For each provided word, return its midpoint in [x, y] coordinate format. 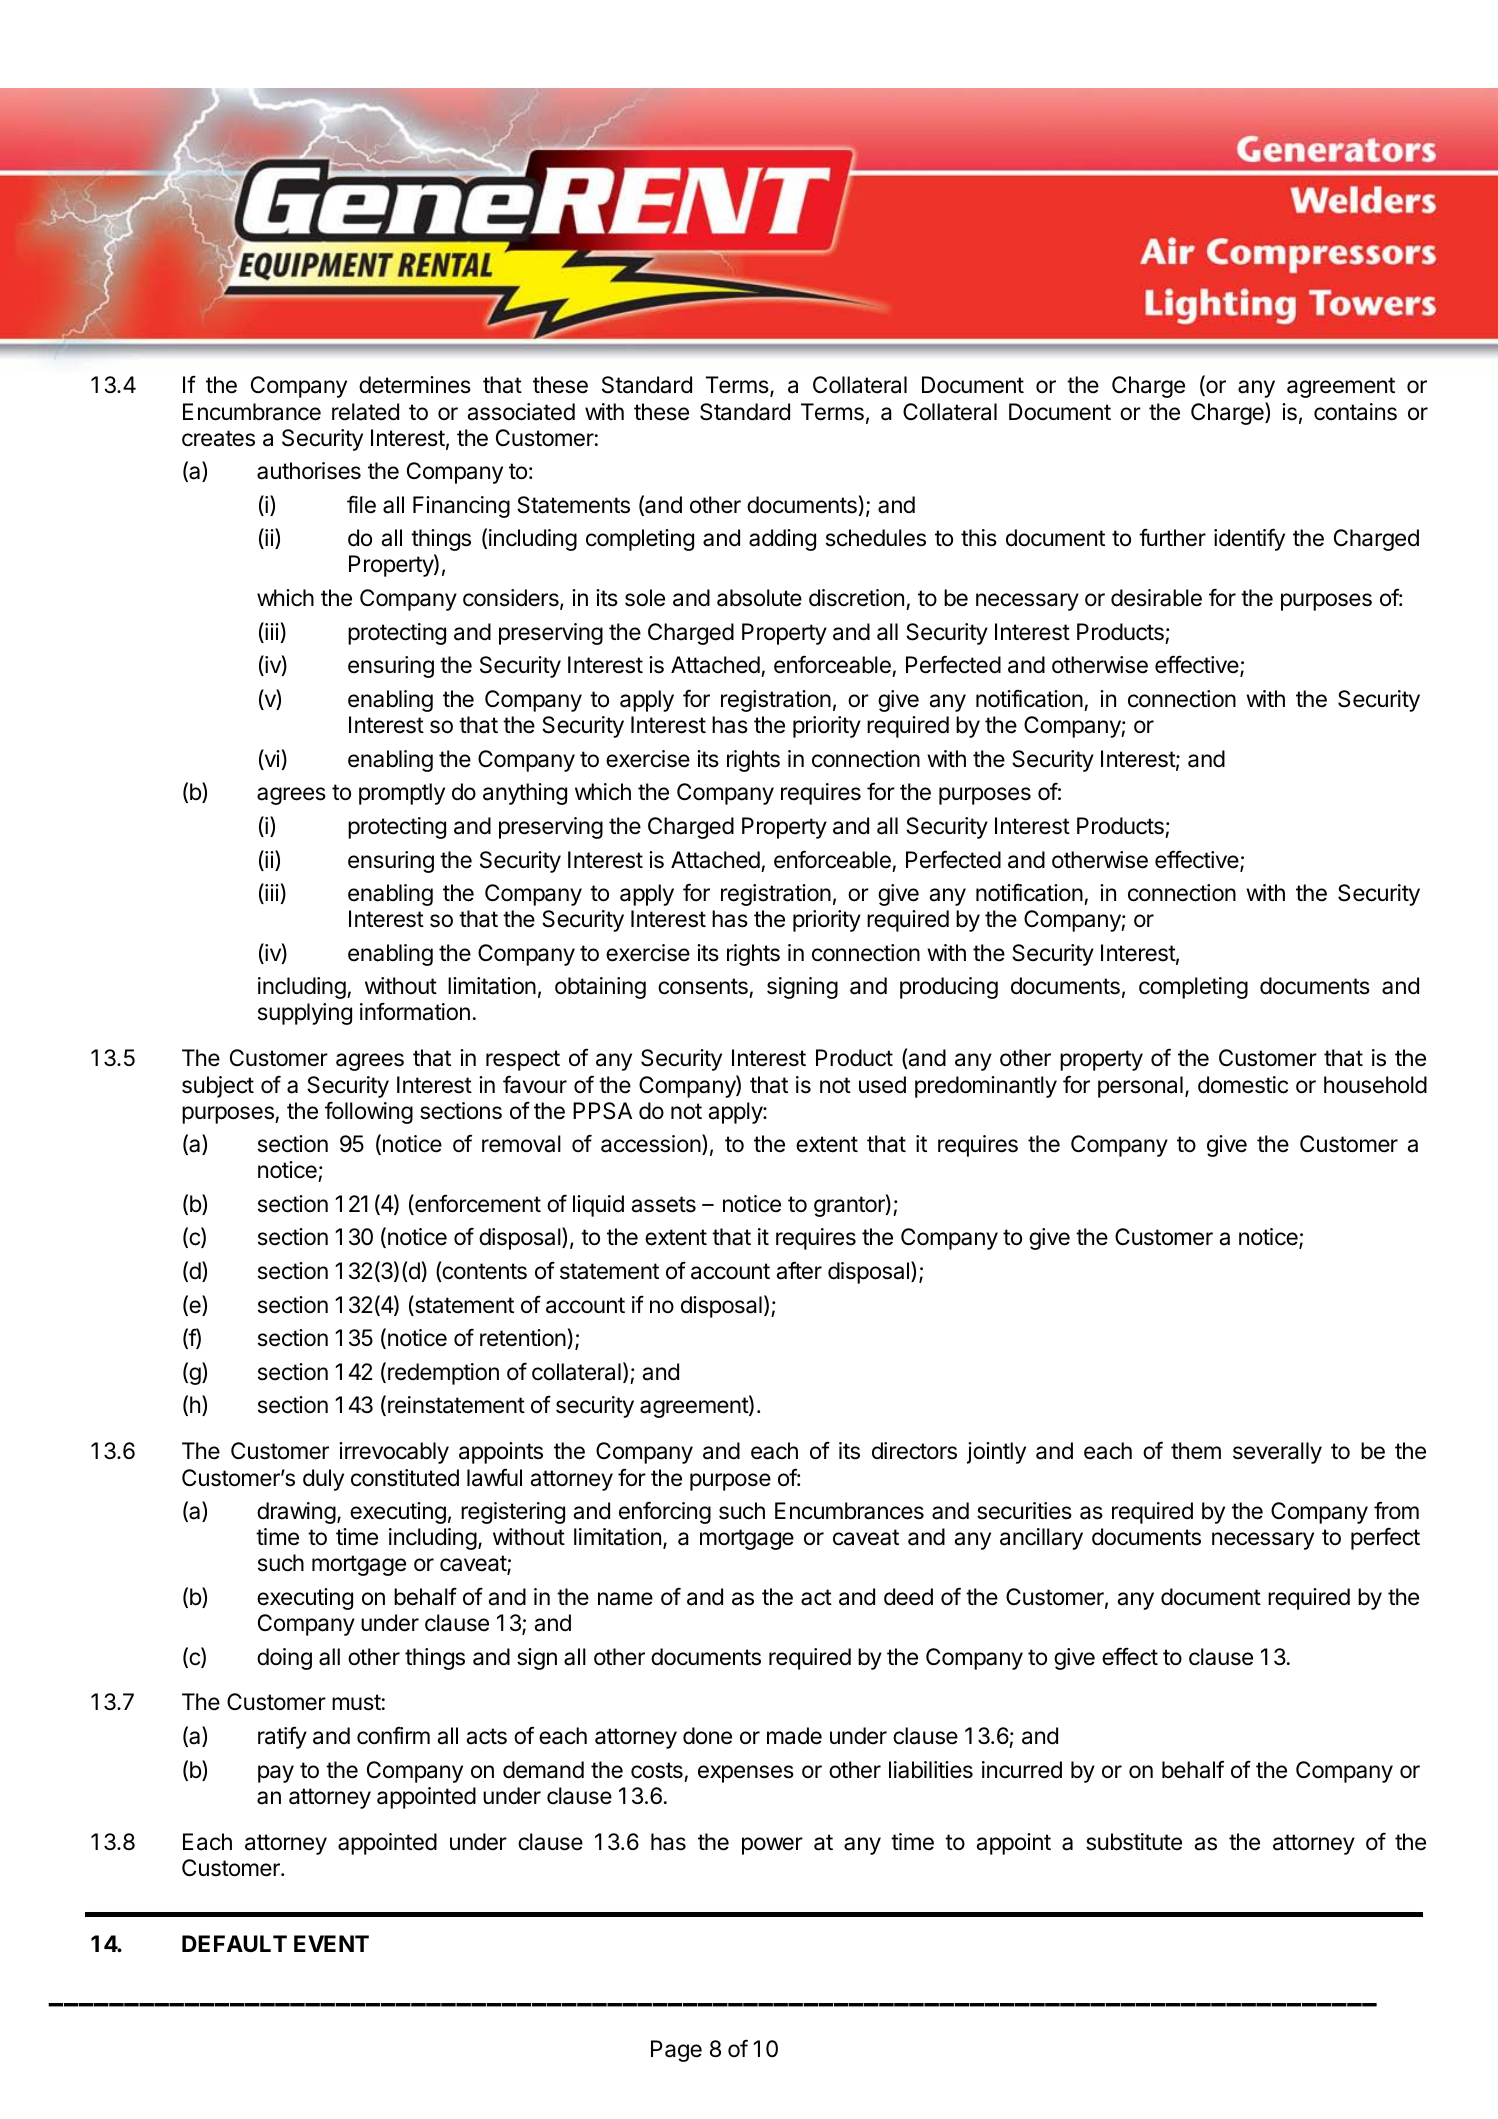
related [365, 412]
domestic [1243, 1085]
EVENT [331, 1943]
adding [782, 540]
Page [676, 2051]
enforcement [477, 1204]
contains [1355, 412]
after [799, 1270]
